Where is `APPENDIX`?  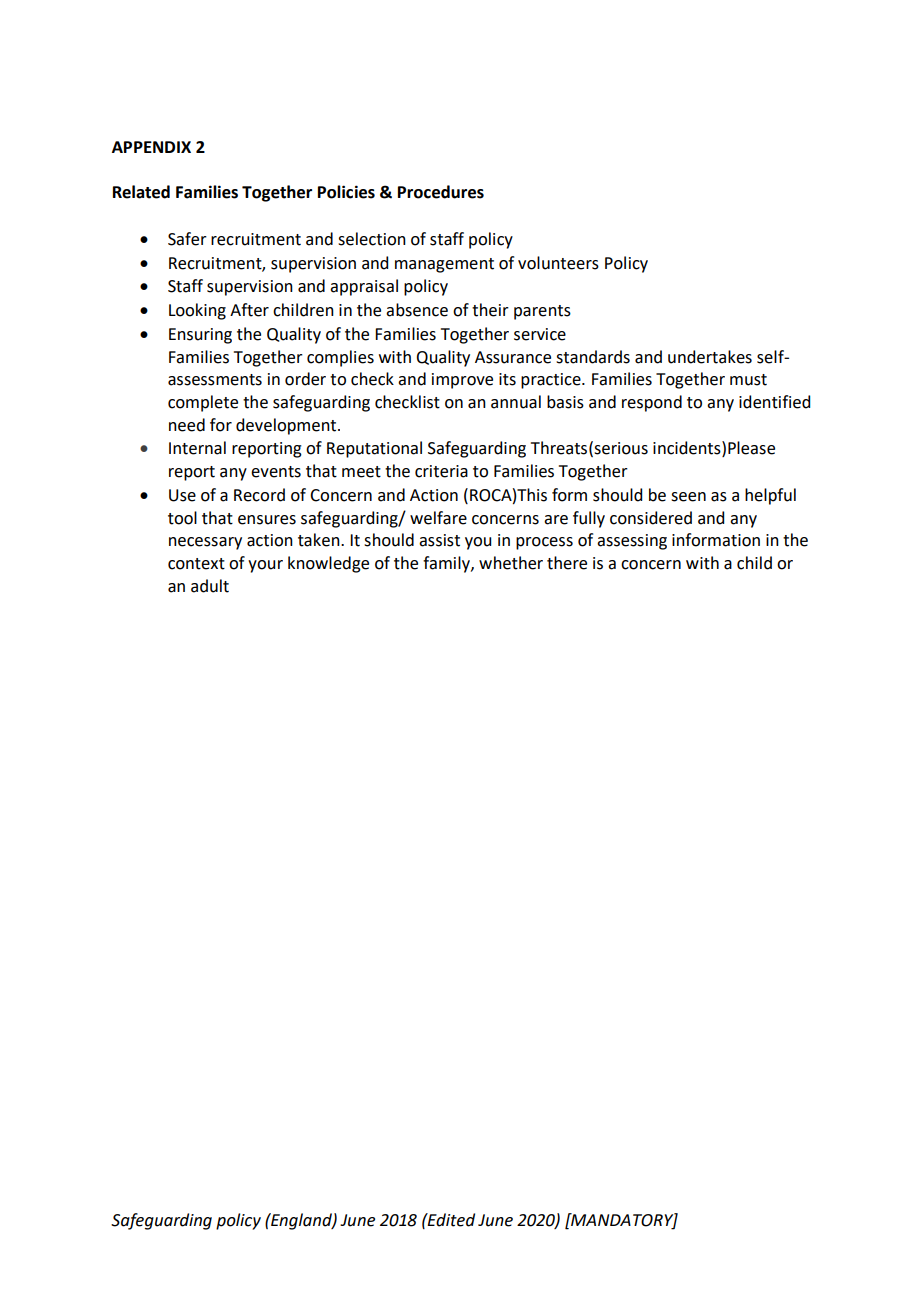
APPENDIX is located at coordinates (151, 147).
